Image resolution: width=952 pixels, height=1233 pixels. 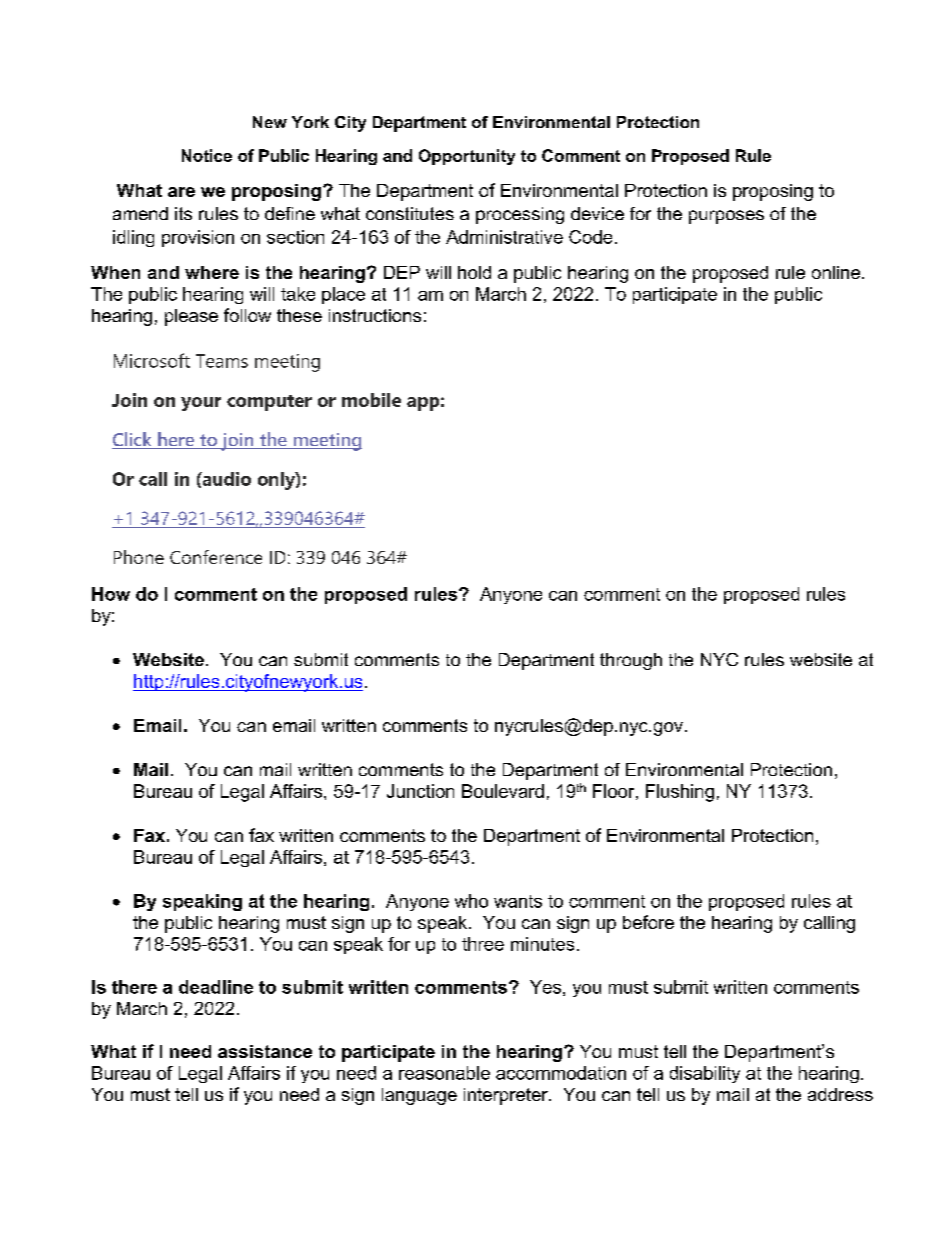 I want to click on assistance, so click(x=265, y=1051).
